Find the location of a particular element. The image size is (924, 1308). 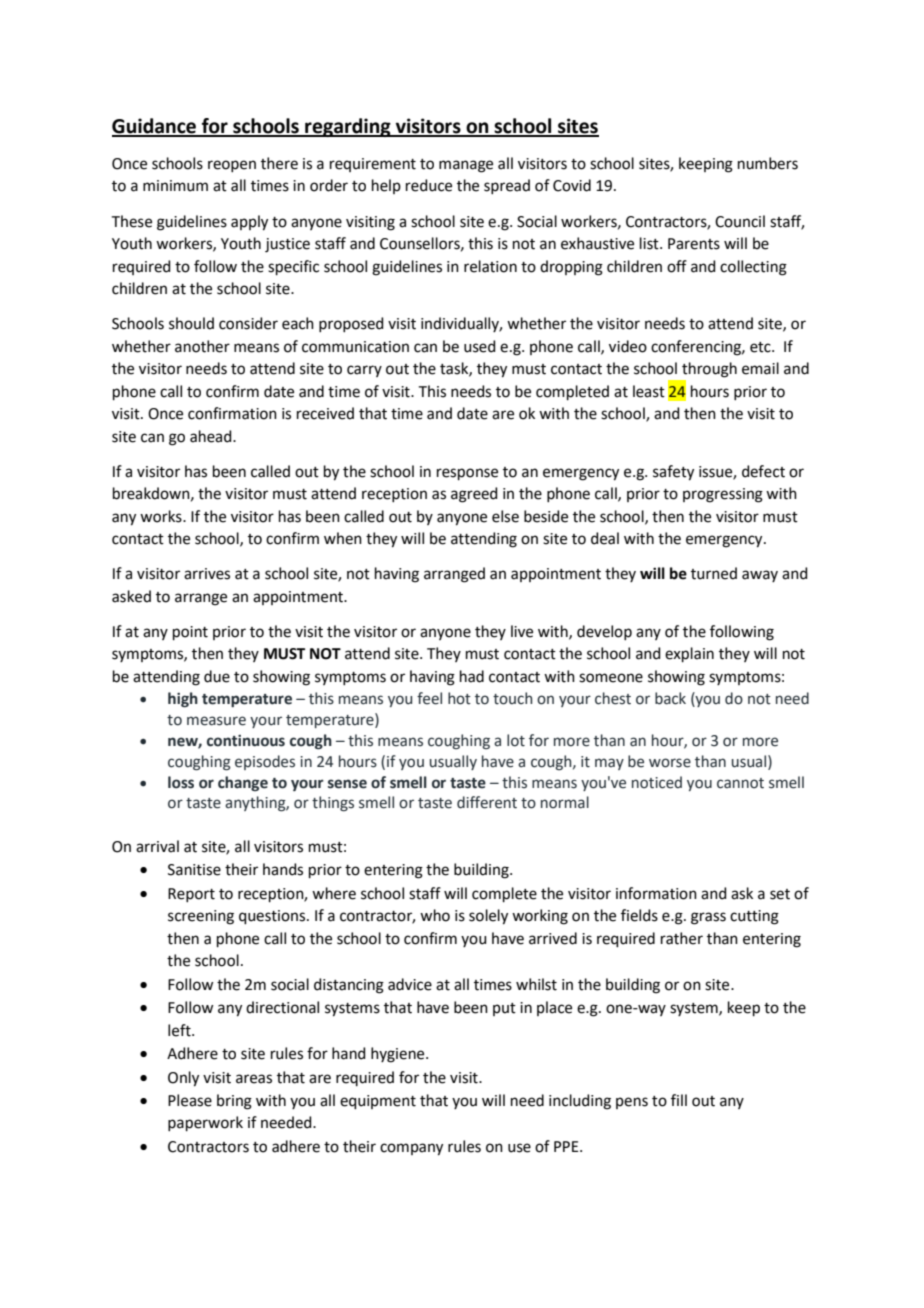

paperwork is located at coordinates (205, 1123).
